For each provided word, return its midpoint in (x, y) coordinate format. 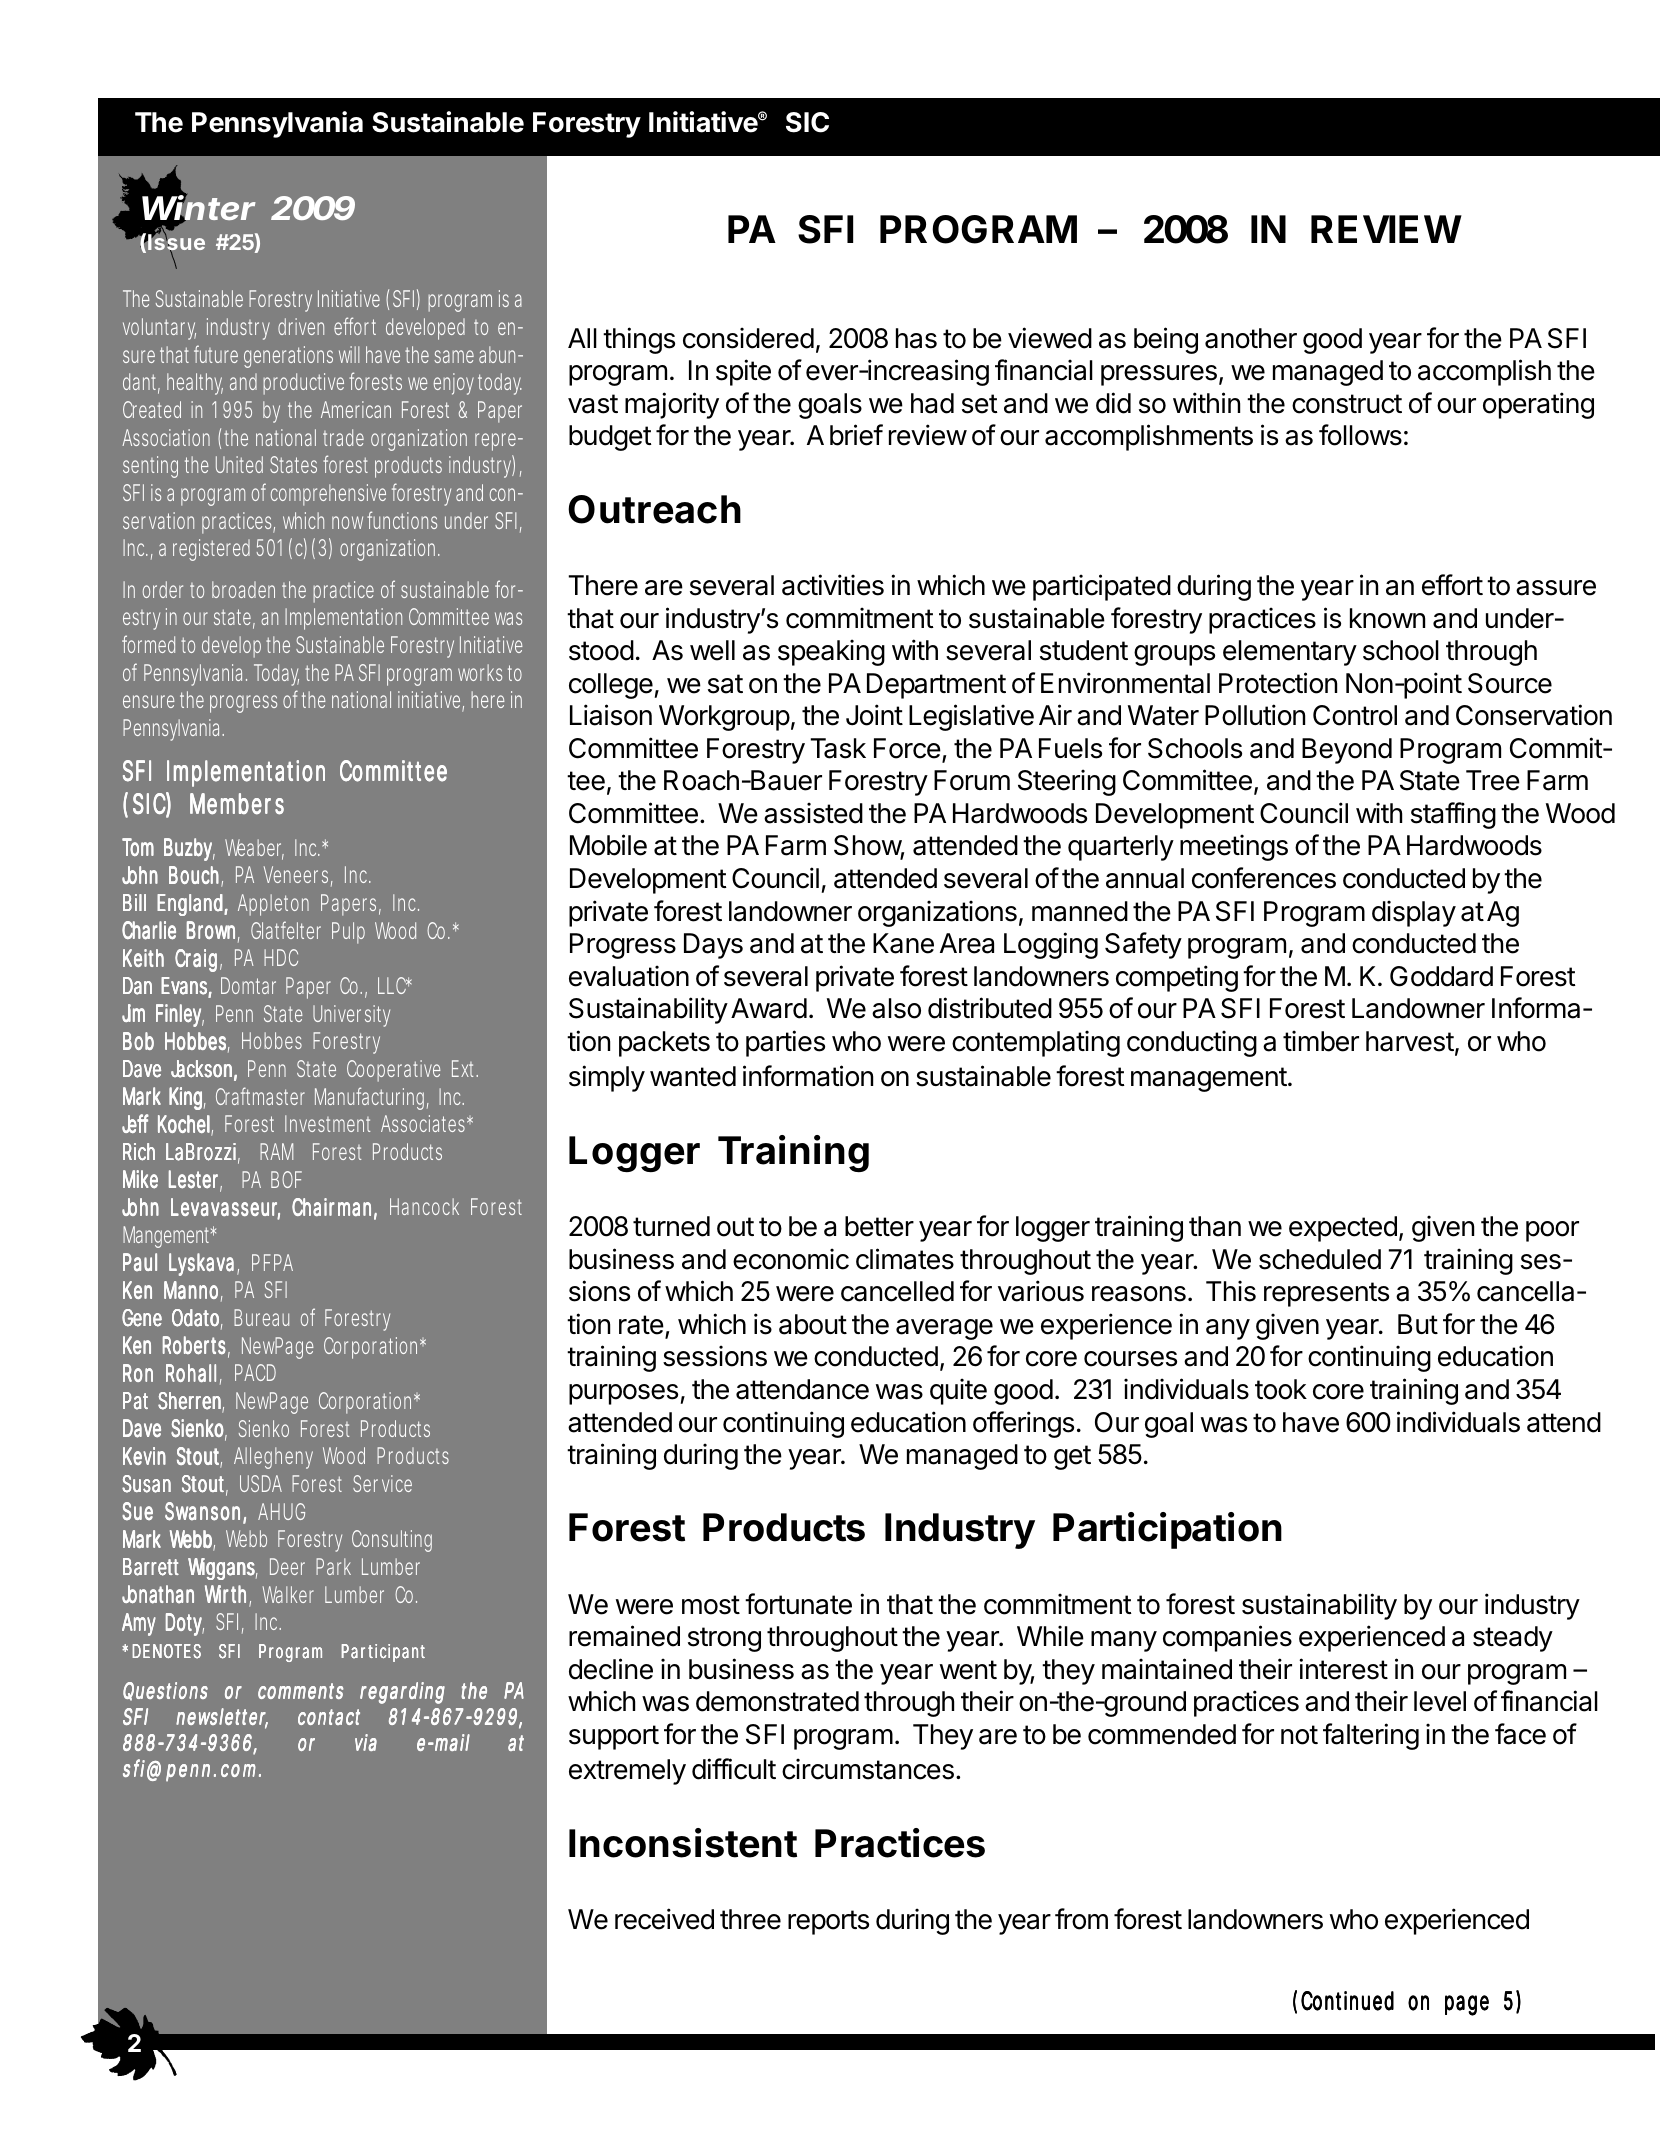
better (879, 1226)
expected (1343, 1229)
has (916, 338)
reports (828, 1922)
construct (1347, 404)
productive (303, 384)
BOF (286, 1179)
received (664, 1919)
